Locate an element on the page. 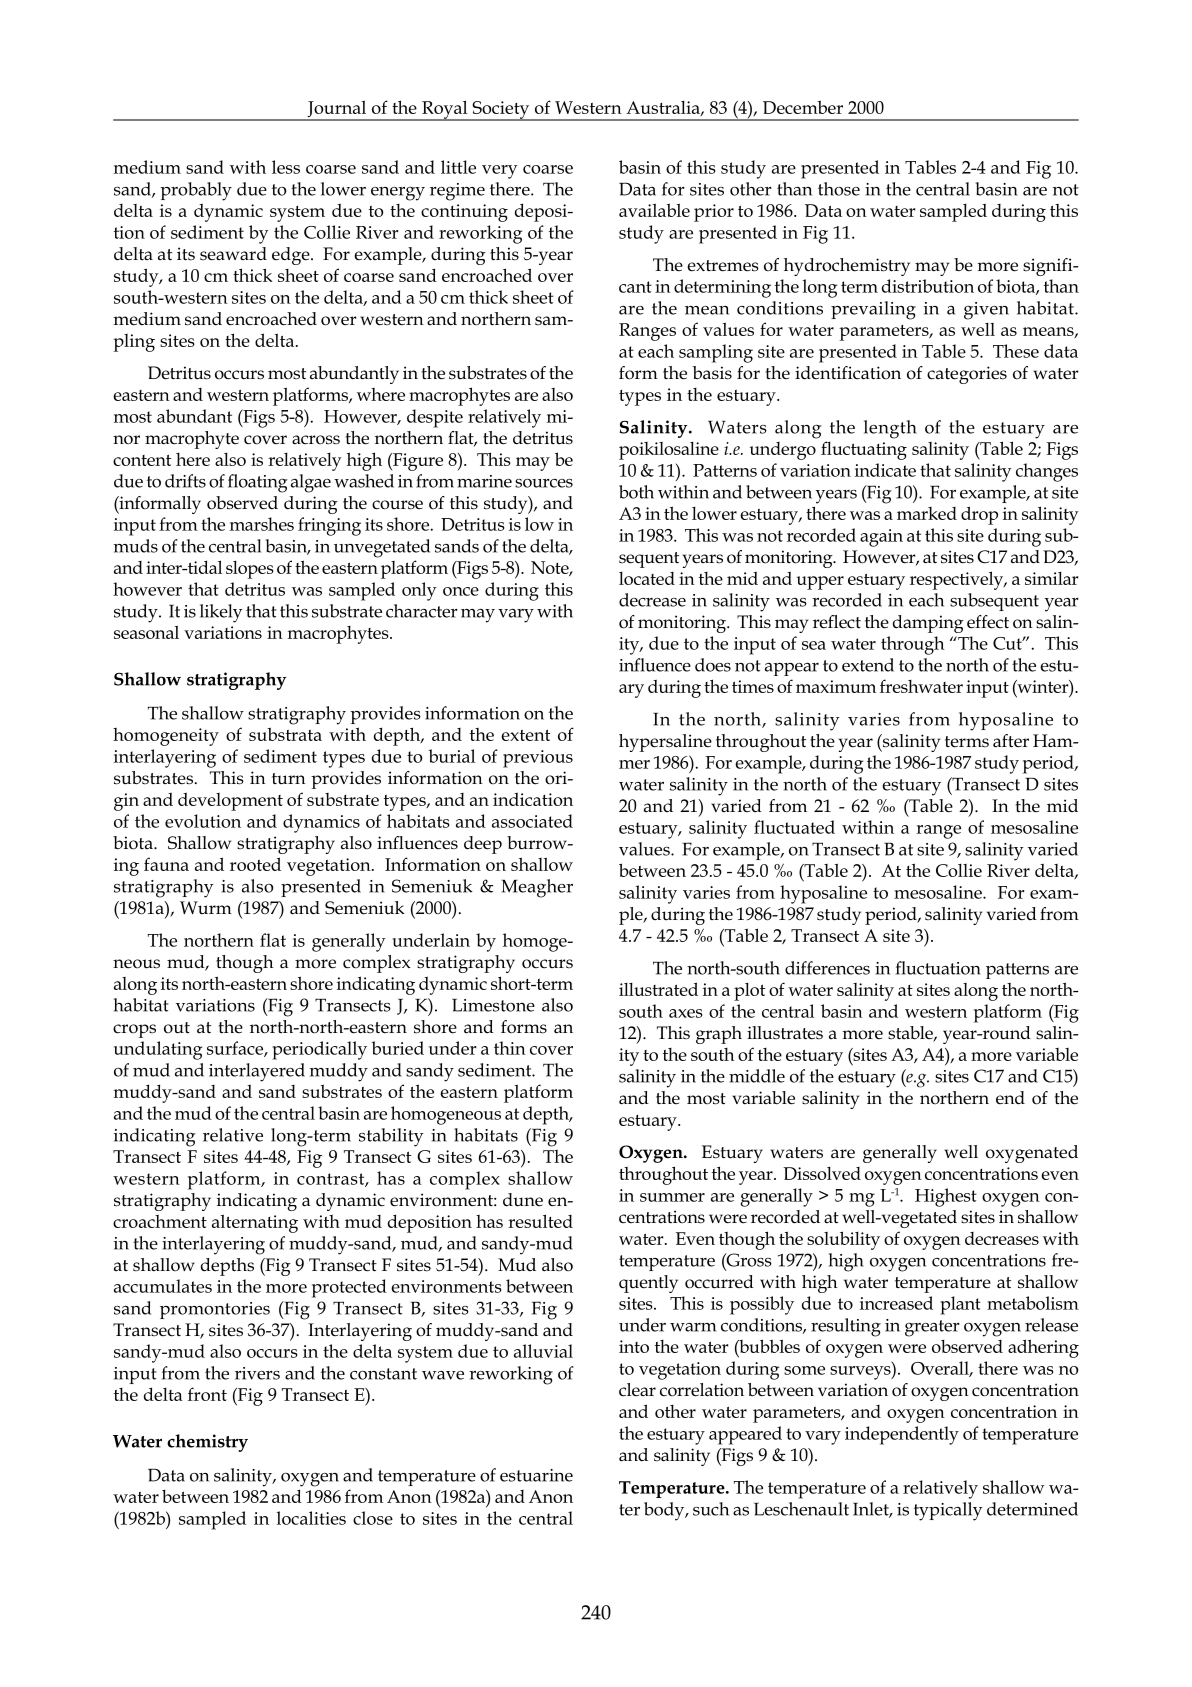 This page has height=1687, width=1192. damping is located at coordinates (928, 624).
